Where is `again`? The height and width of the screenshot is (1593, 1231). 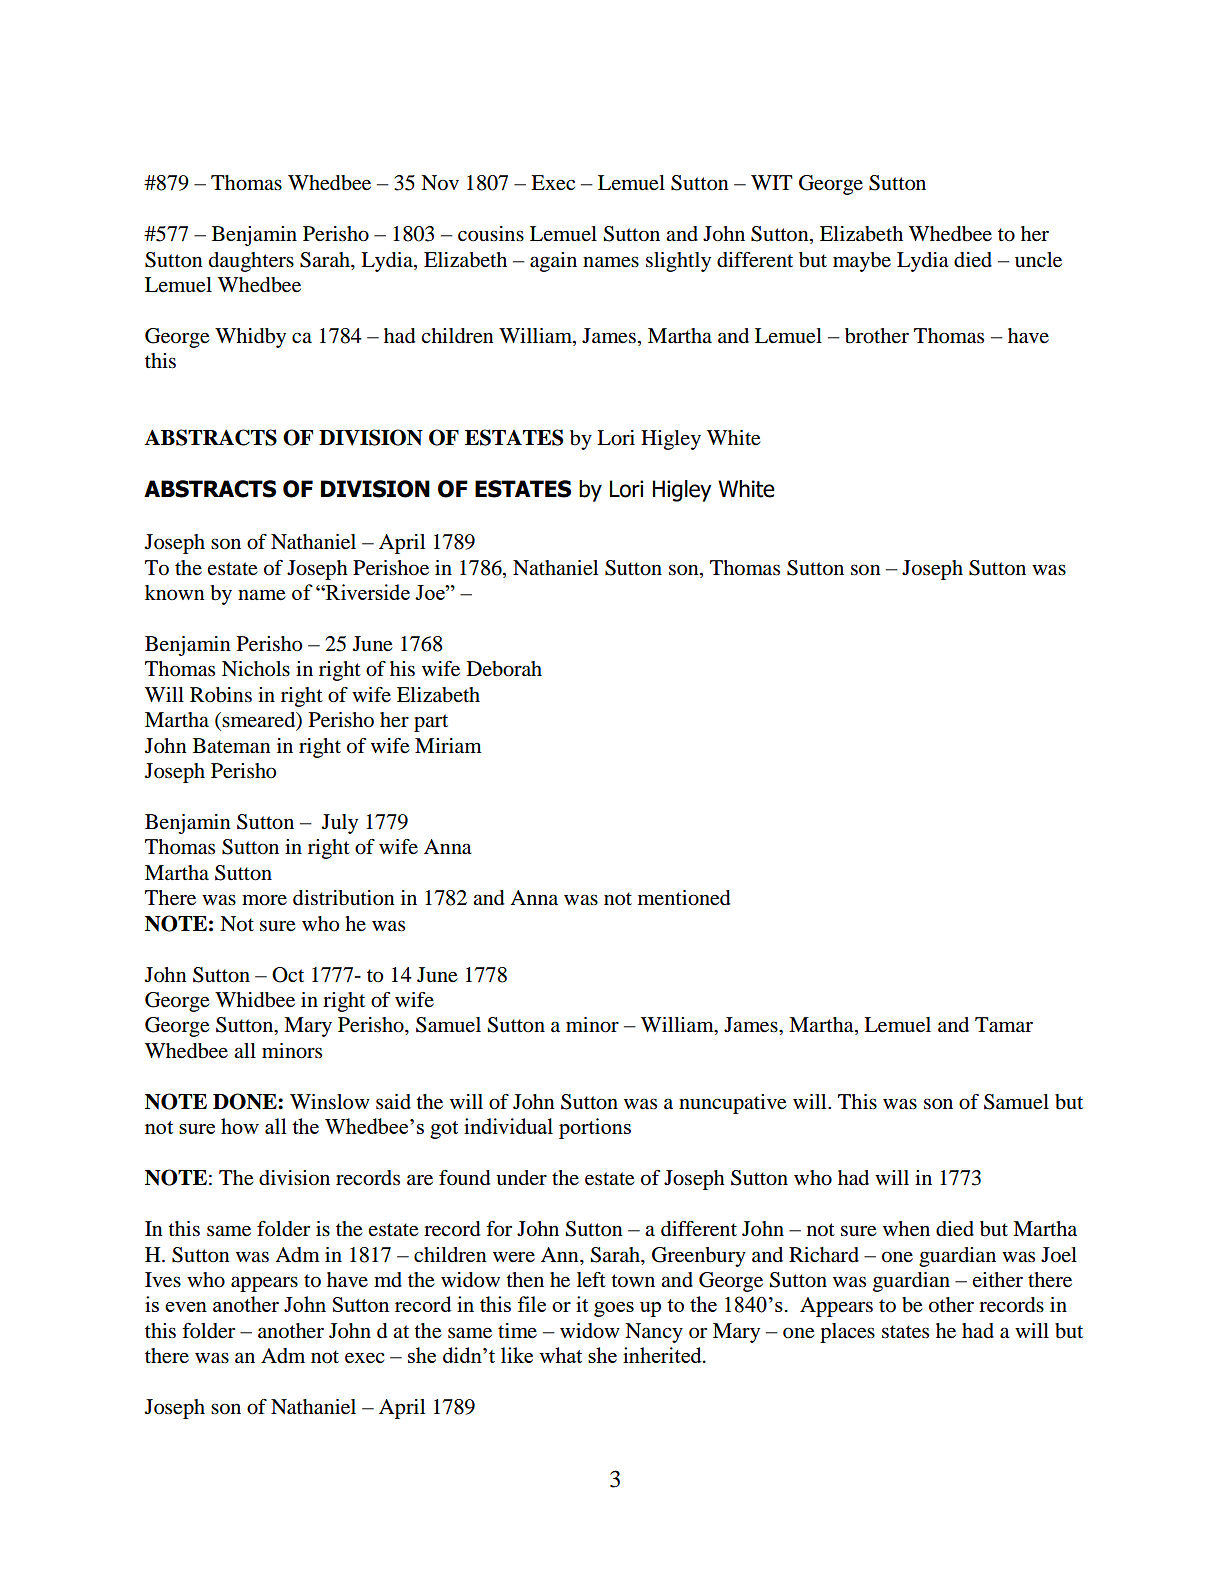
again is located at coordinates (553, 262).
